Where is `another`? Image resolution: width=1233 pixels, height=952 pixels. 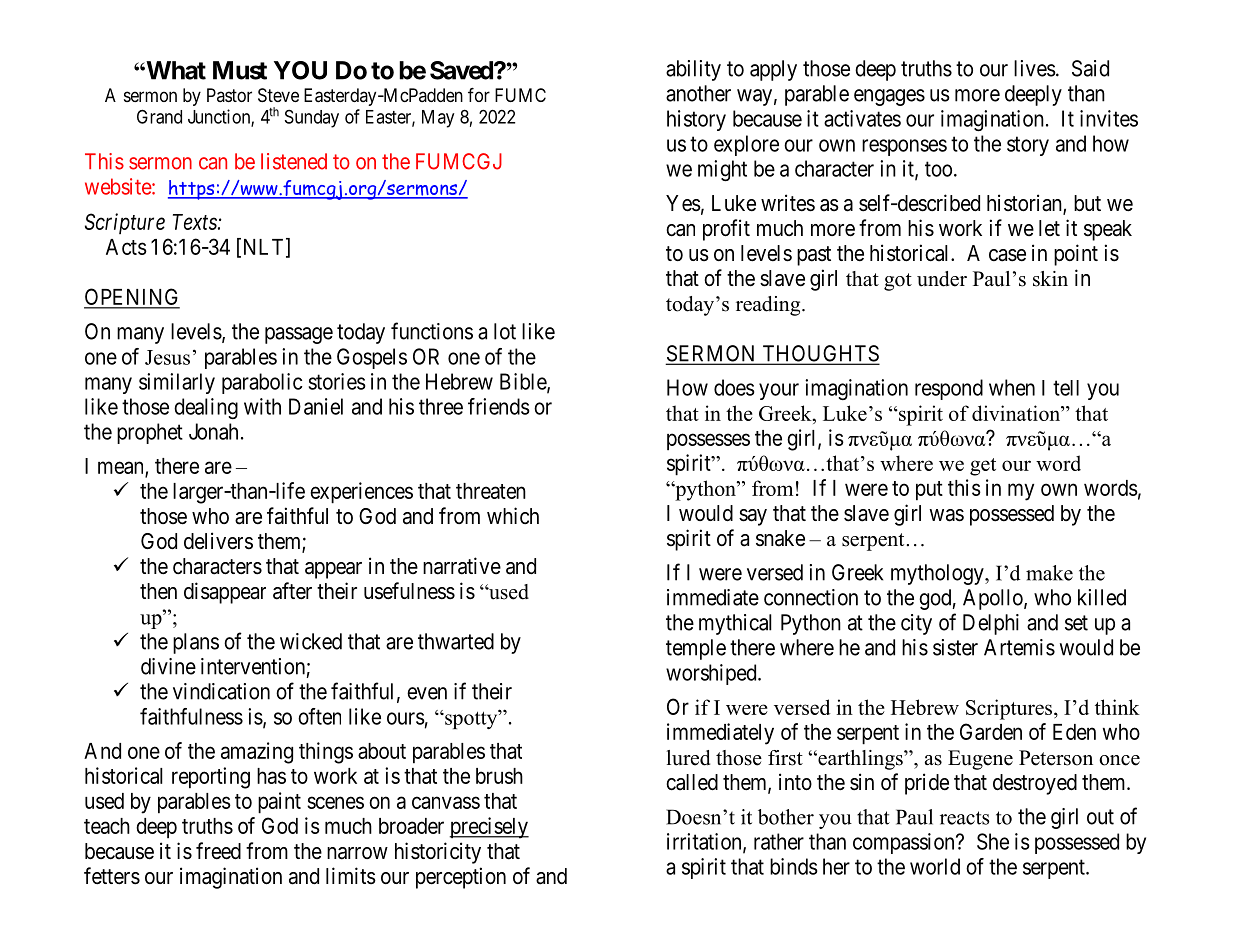
another is located at coordinates (698, 93).
